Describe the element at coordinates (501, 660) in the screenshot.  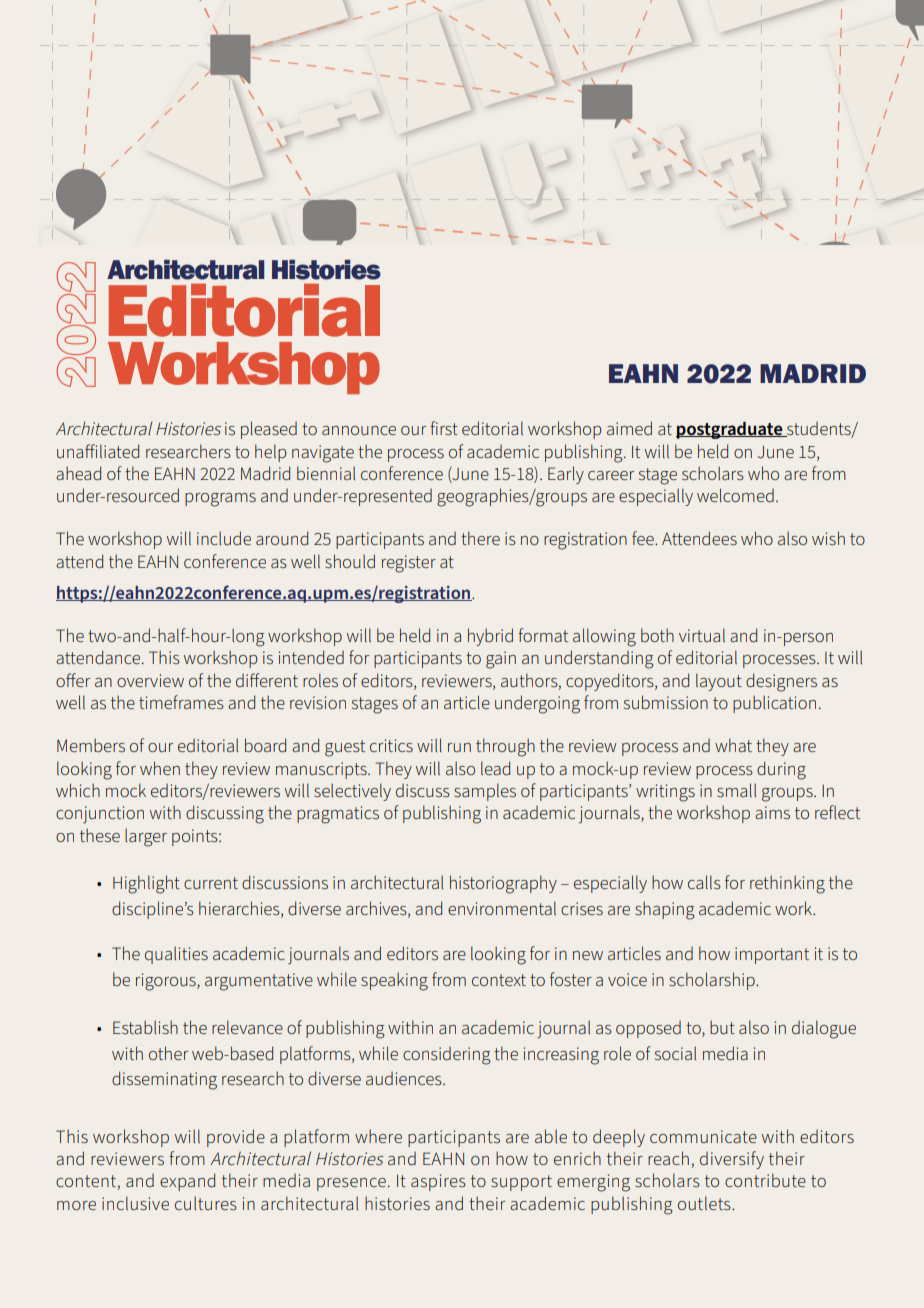
I see `gain` at that location.
